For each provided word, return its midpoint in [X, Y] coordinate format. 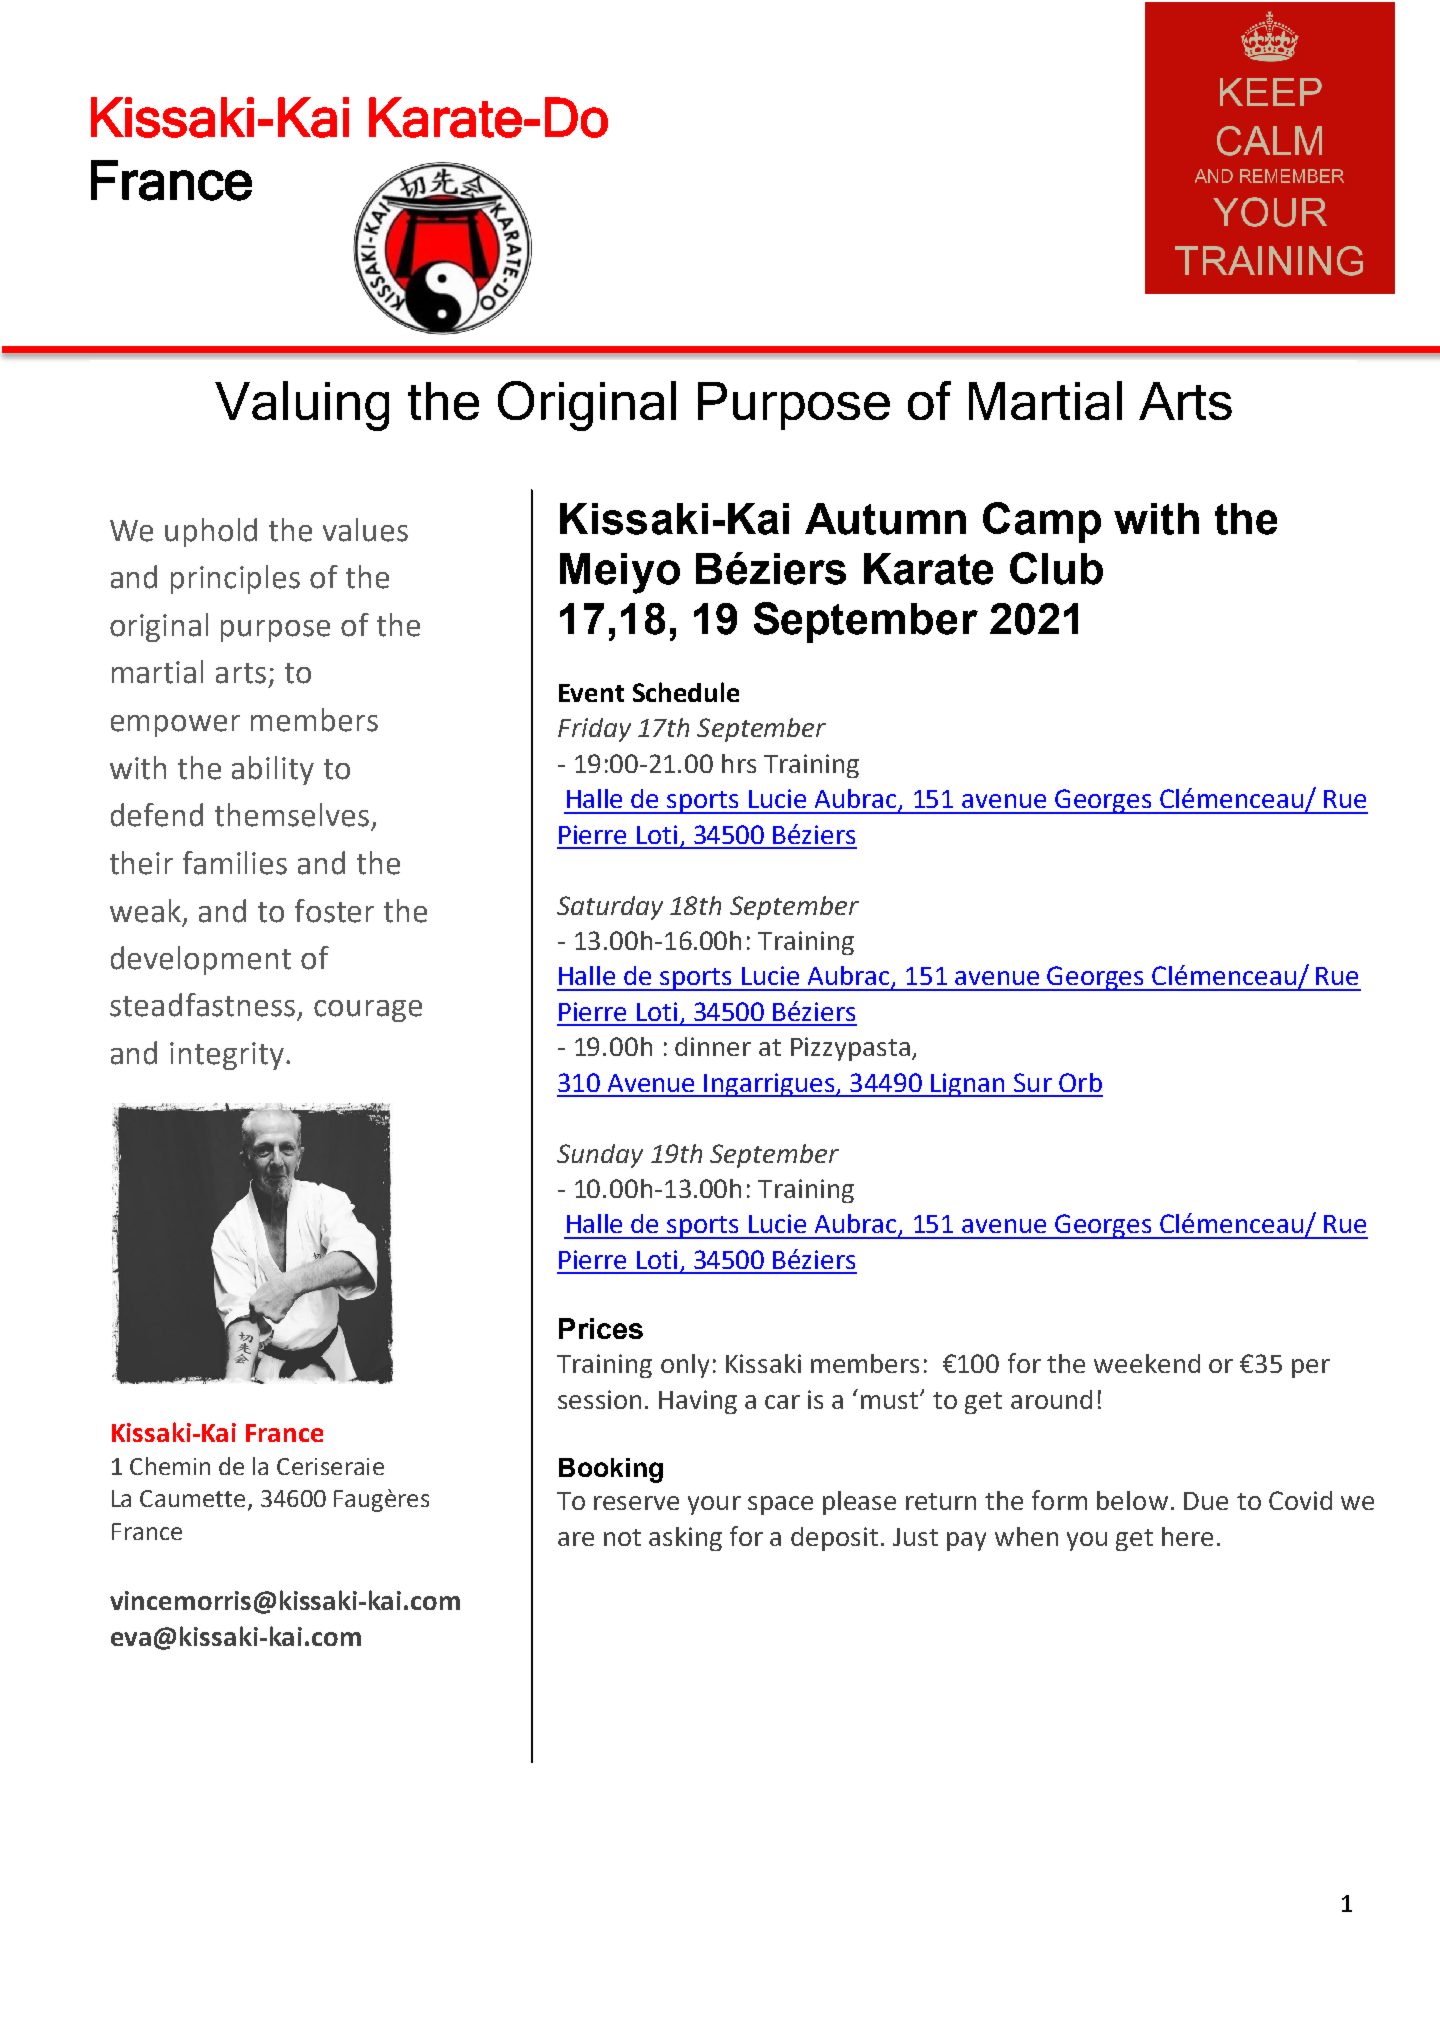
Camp [1042, 522]
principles [235, 579]
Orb [1080, 1082]
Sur [1033, 1082]
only [685, 1366]
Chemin [170, 1466]
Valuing [302, 406]
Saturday [610, 908]
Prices [601, 1328]
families [235, 863]
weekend [1147, 1363]
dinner [713, 1046]
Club [1056, 568]
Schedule [686, 692]
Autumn [885, 519]
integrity [227, 1056]
